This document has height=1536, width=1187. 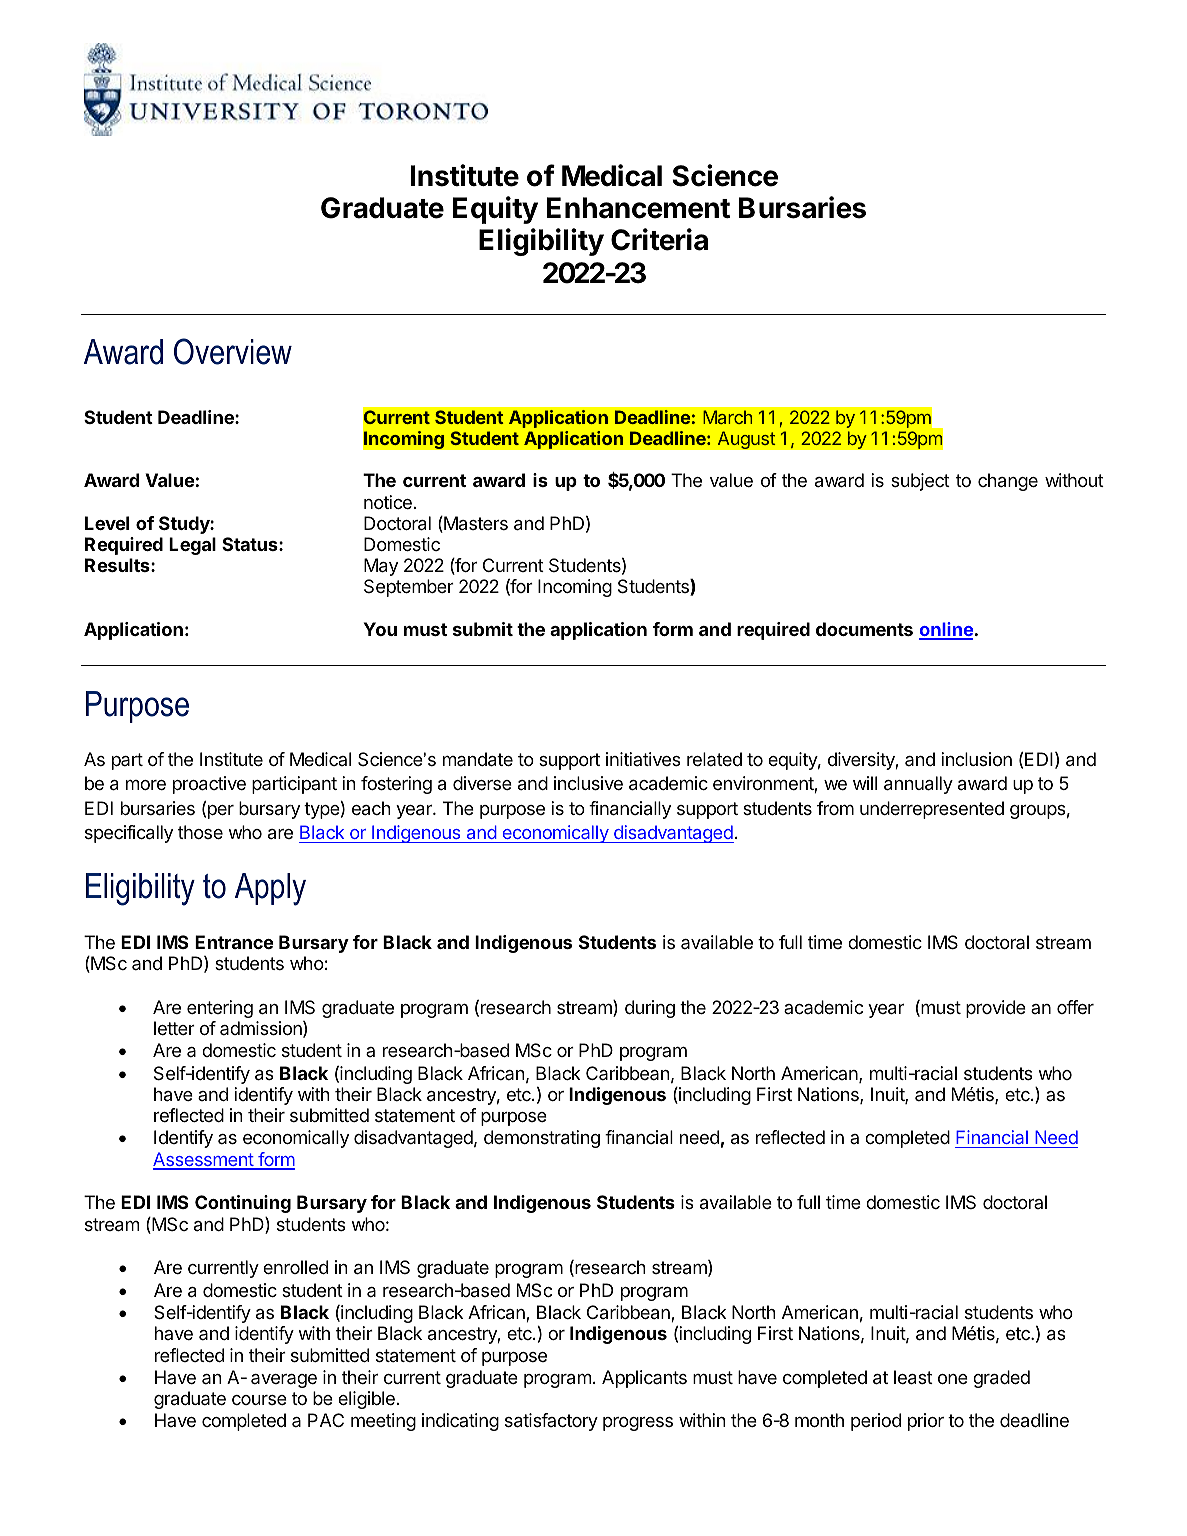 I want to click on Legal, so click(x=192, y=546).
